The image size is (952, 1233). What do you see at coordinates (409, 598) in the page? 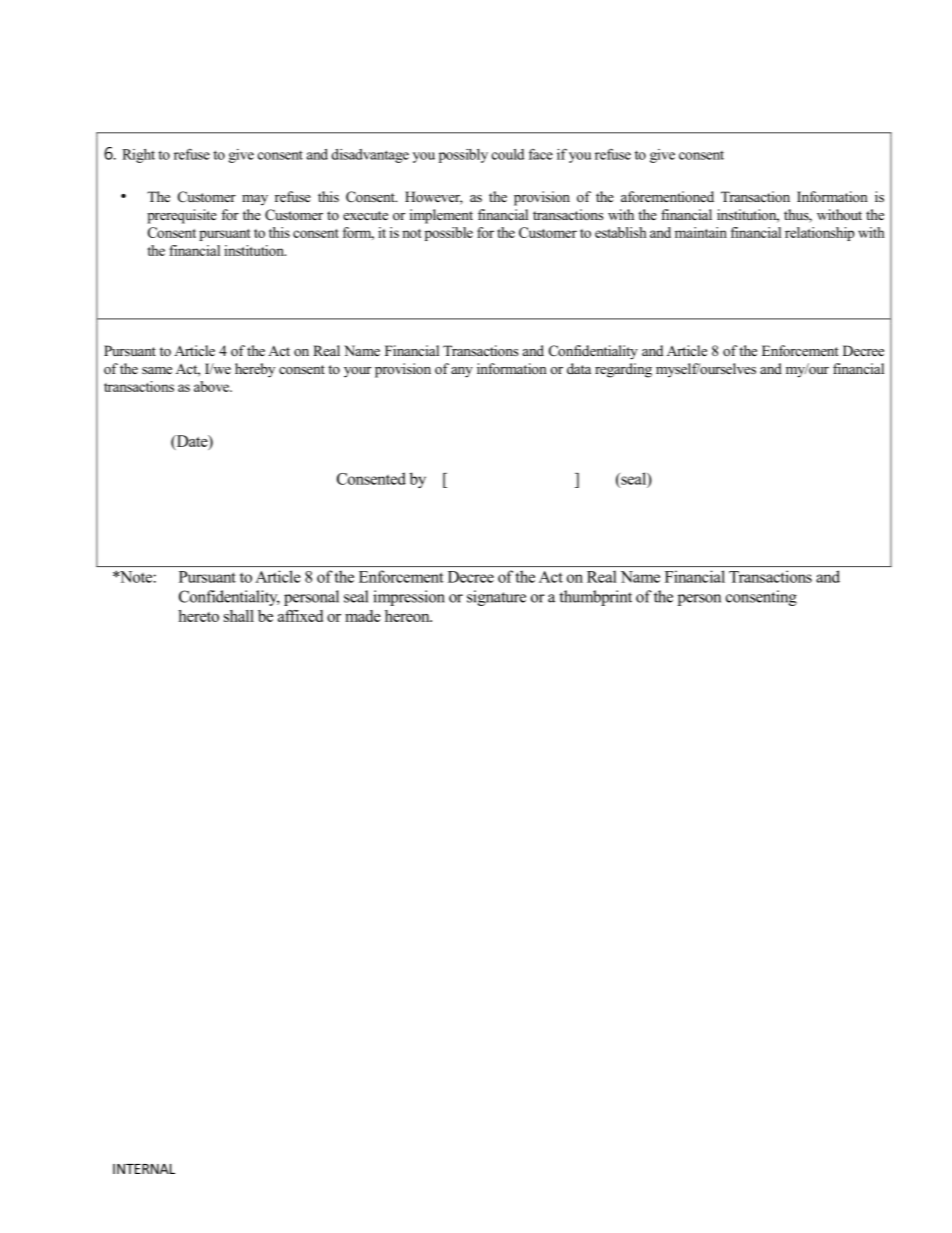
I see `impression` at bounding box center [409, 598].
